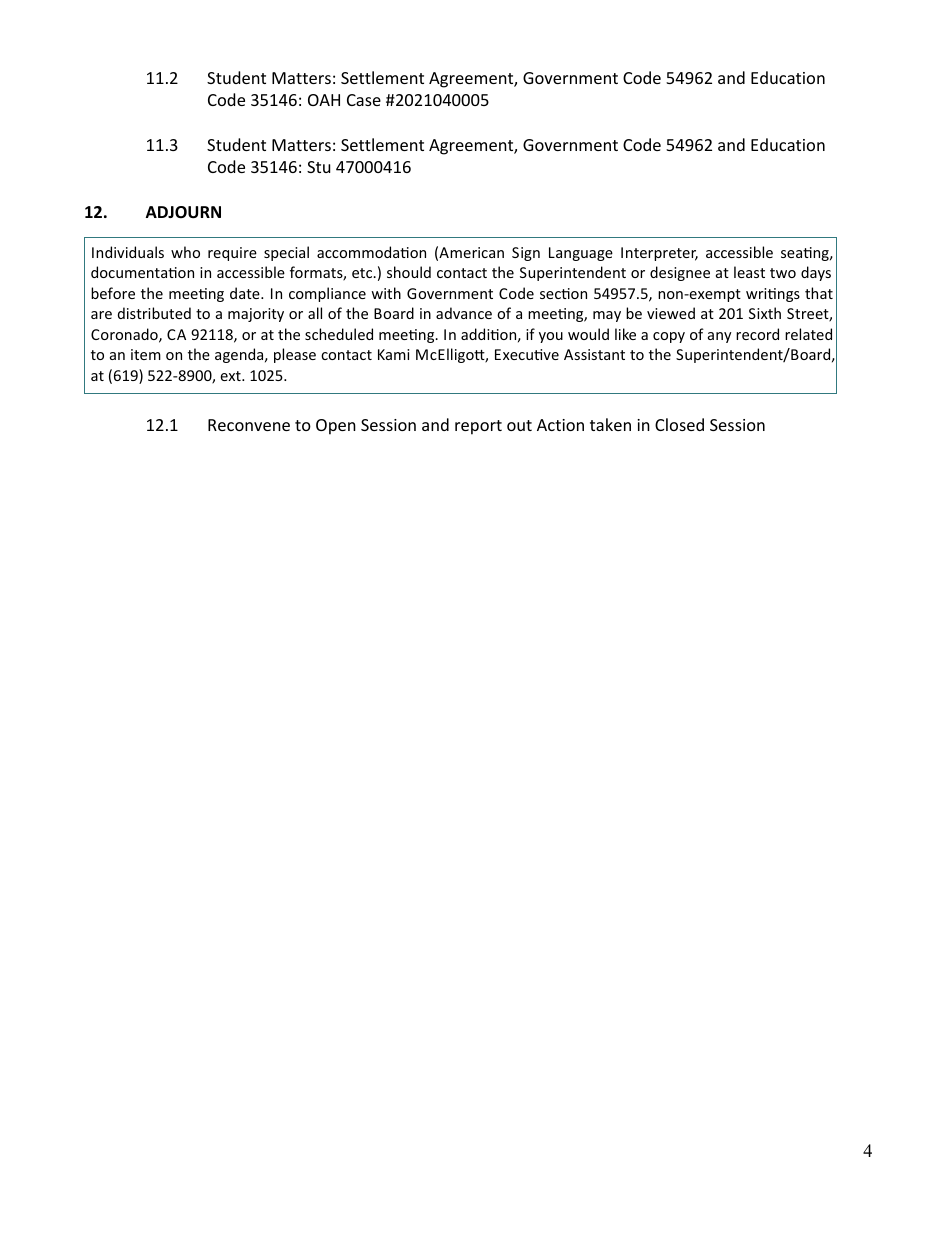  Describe the element at coordinates (581, 254) in the screenshot. I see `Language` at that location.
